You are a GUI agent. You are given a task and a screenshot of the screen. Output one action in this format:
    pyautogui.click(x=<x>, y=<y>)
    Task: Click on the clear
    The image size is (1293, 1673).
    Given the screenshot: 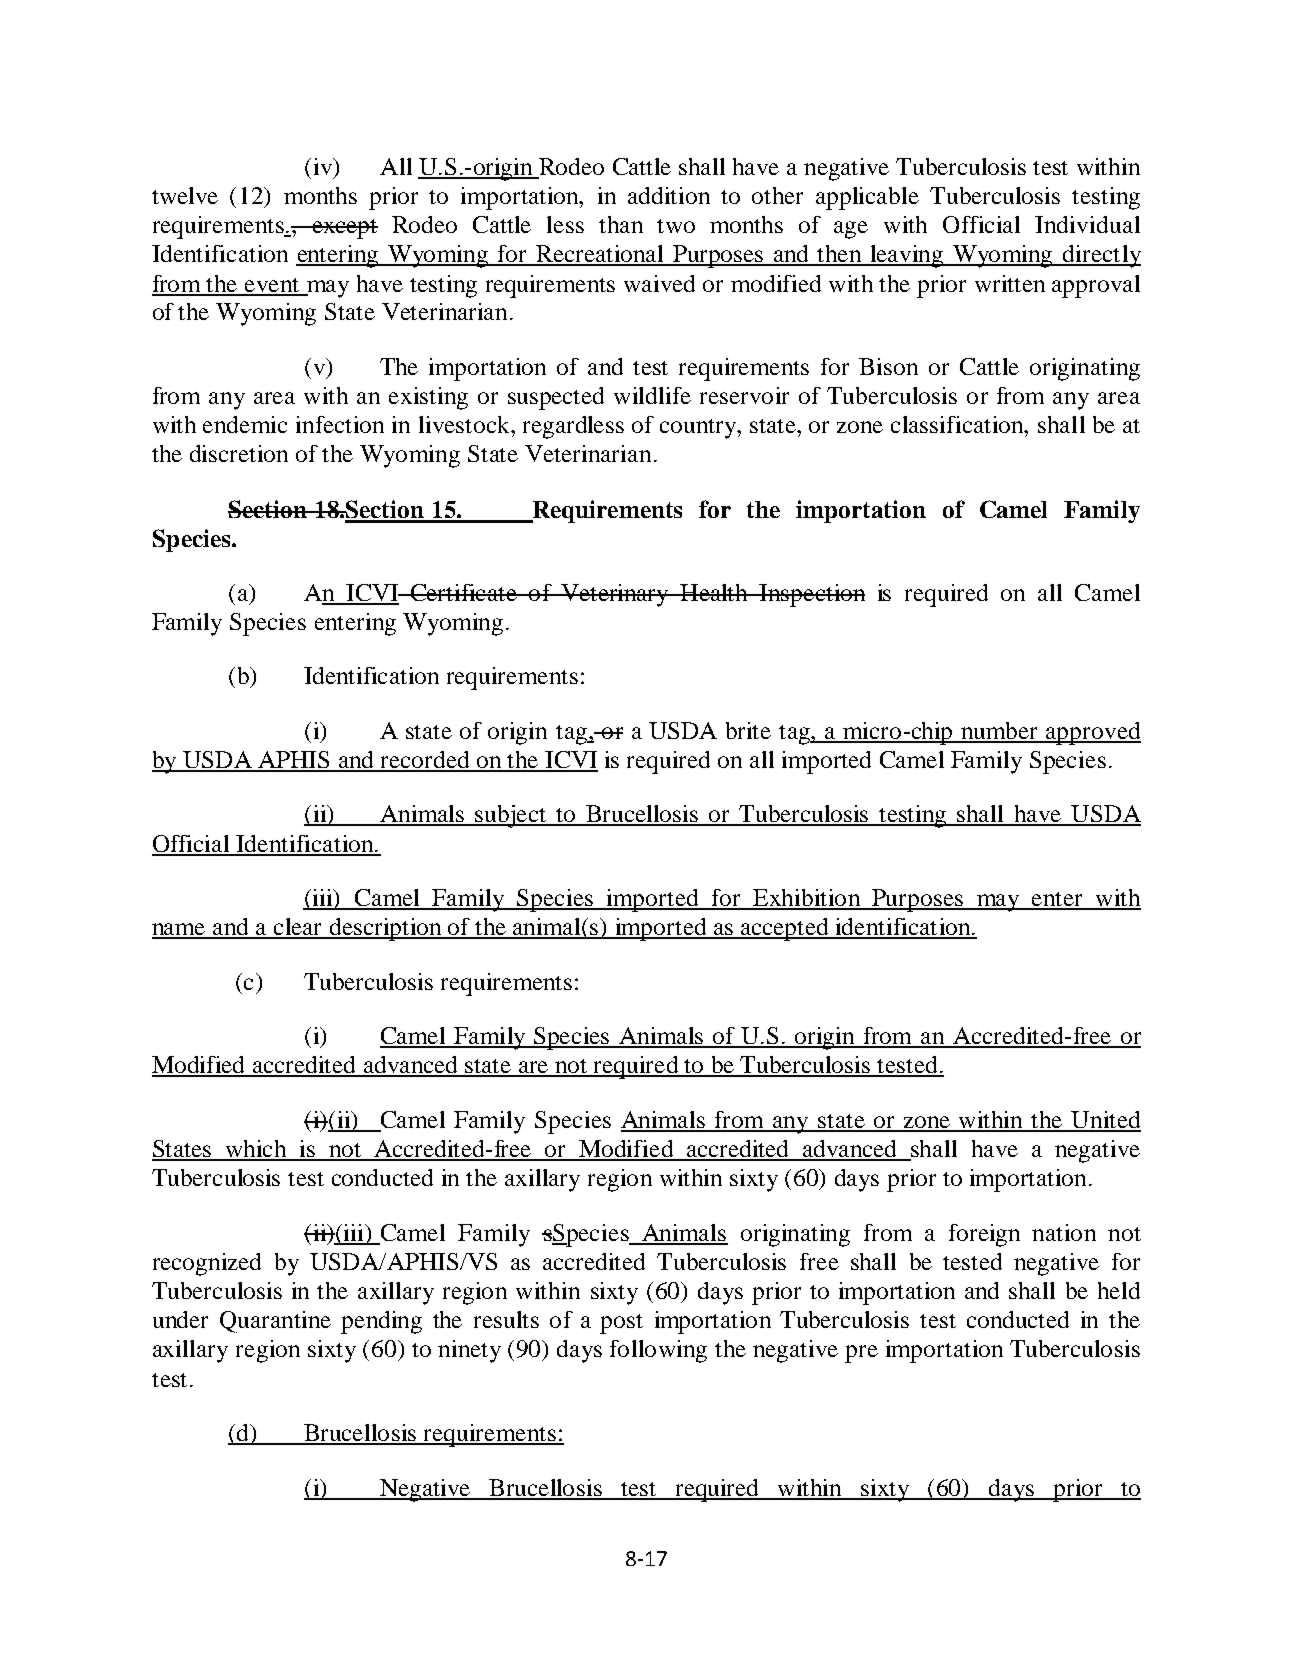 What is the action you would take?
    pyautogui.click(x=298, y=928)
